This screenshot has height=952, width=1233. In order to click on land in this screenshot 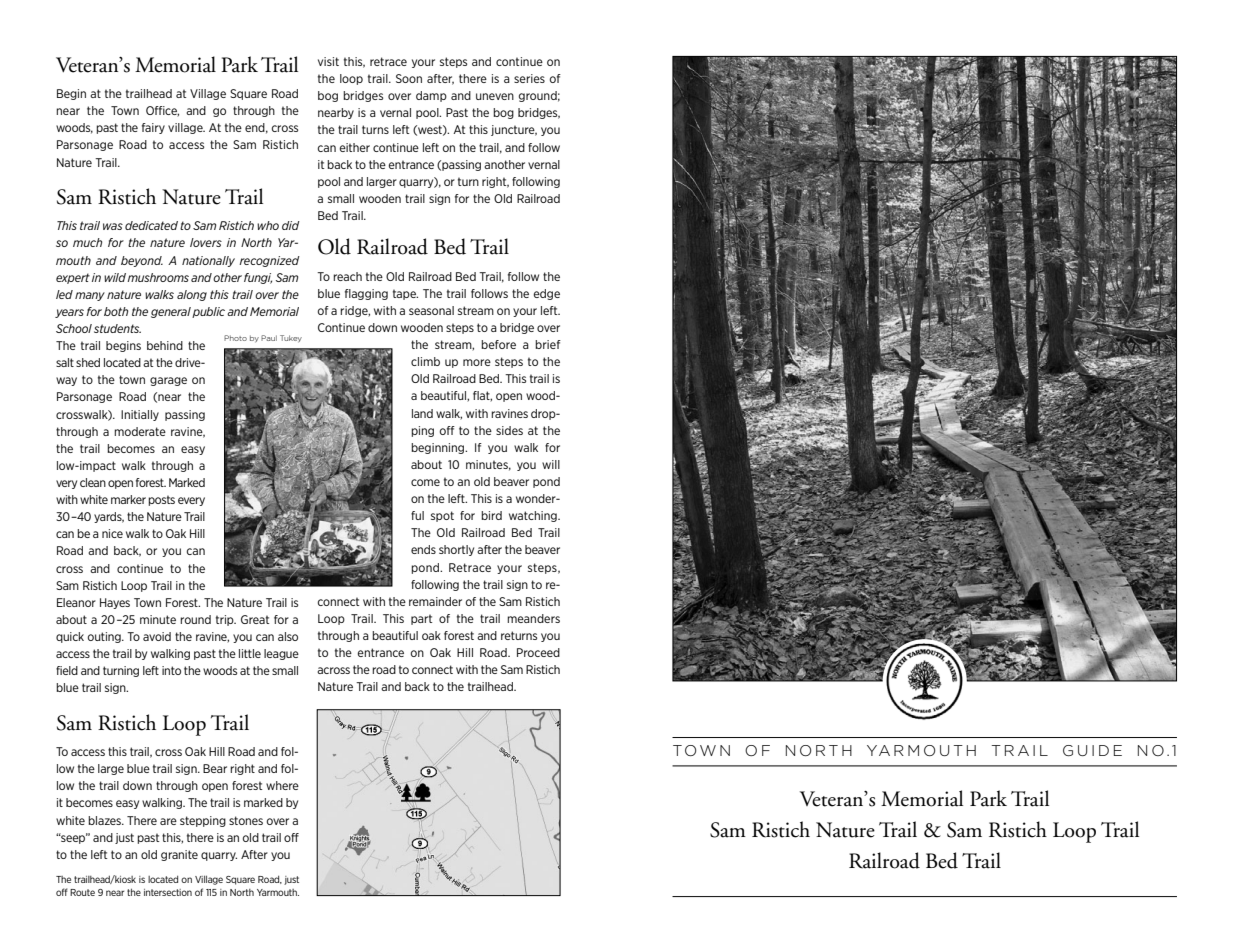, I will do `click(422, 413)`.
